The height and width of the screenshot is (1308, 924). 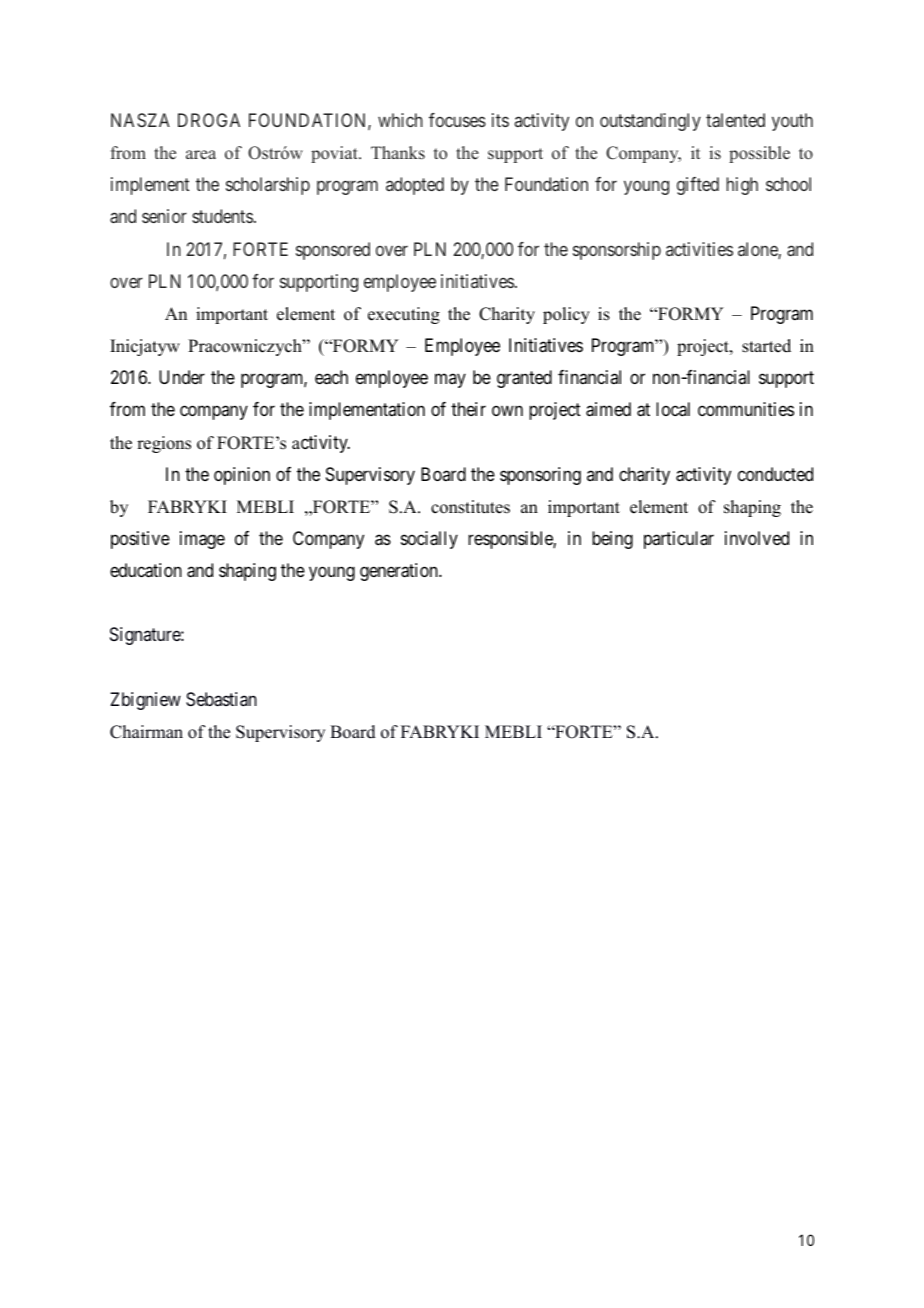 I want to click on regions, so click(x=164, y=444).
